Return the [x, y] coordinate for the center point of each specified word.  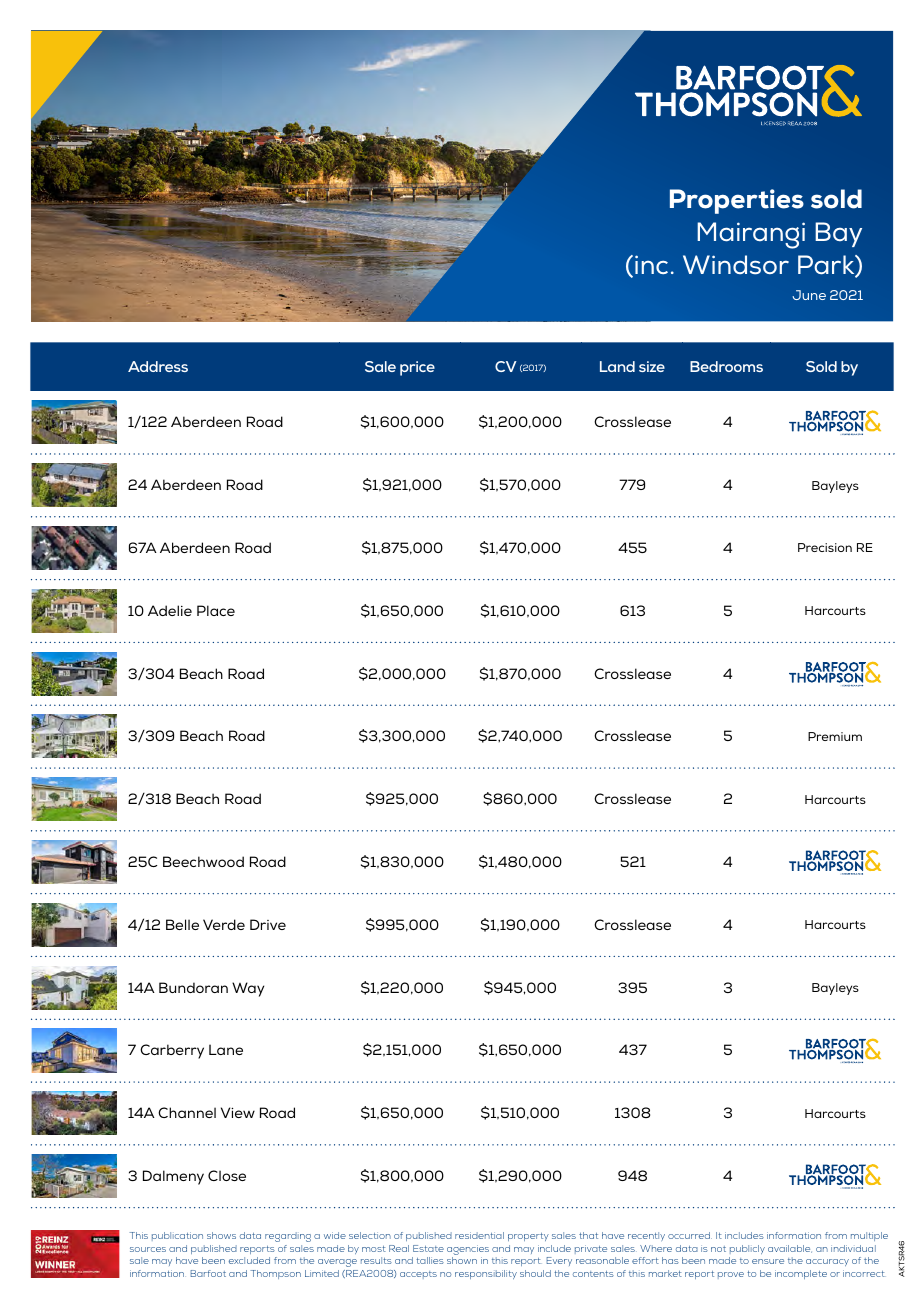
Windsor [736, 265]
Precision [825, 547]
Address [158, 366]
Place [216, 610]
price [417, 368]
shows [221, 1235]
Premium [835, 736]
